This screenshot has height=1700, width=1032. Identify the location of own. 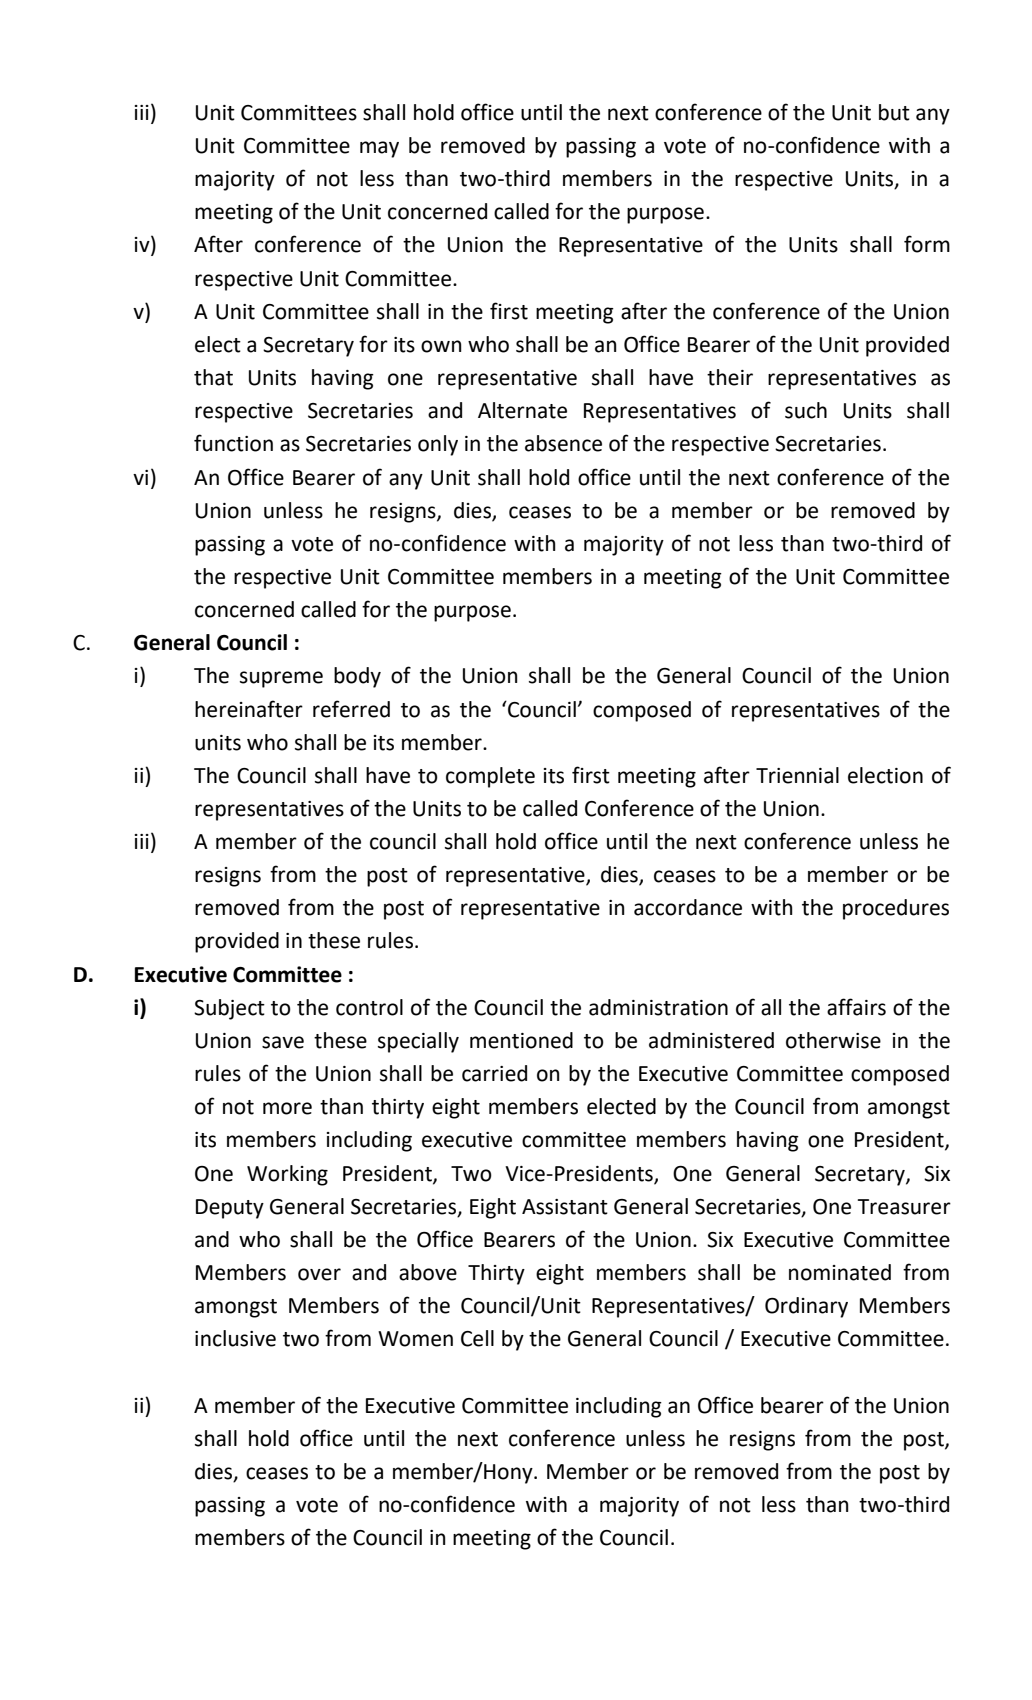
(441, 346).
